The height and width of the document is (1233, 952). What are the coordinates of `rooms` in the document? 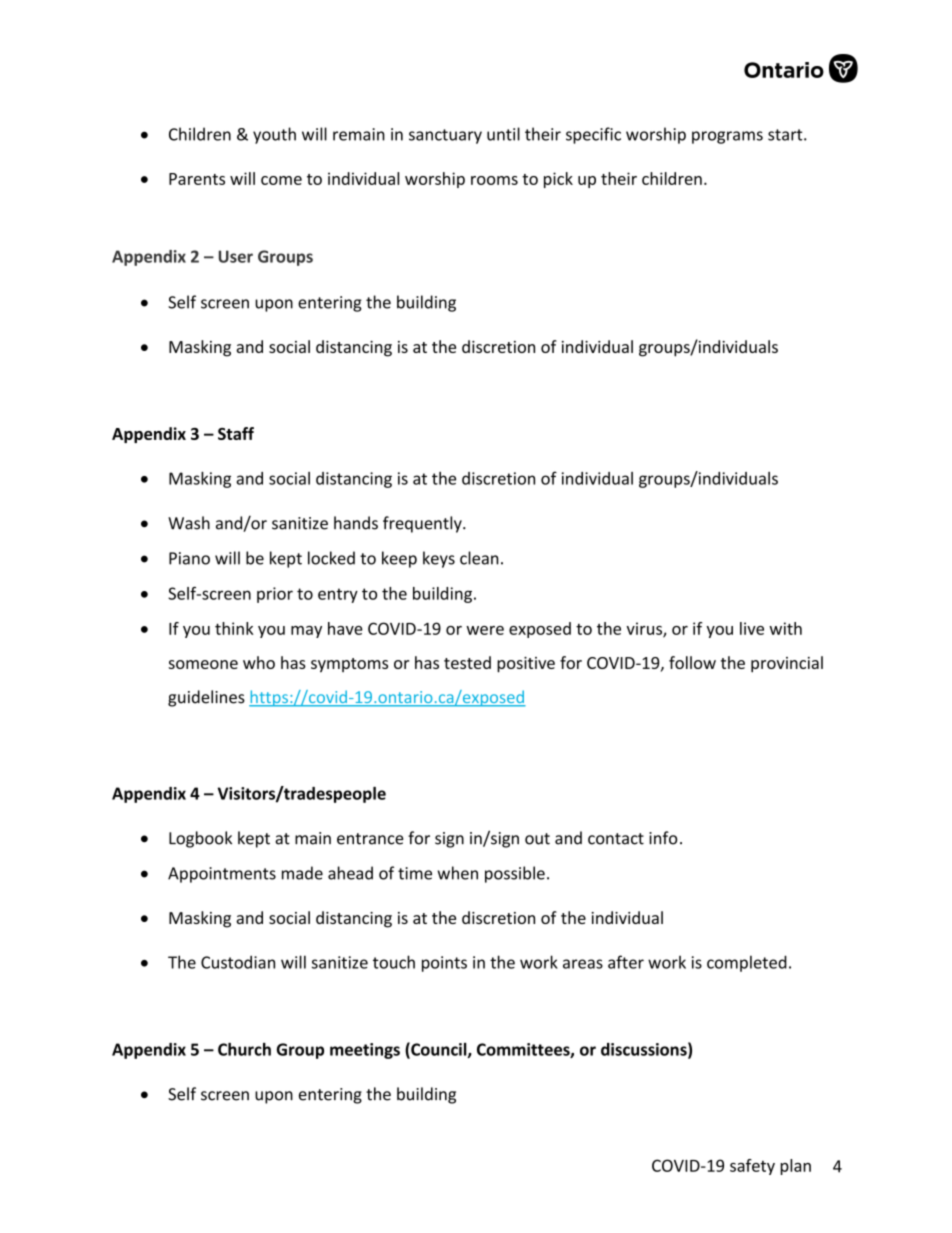 It's located at (494, 180).
